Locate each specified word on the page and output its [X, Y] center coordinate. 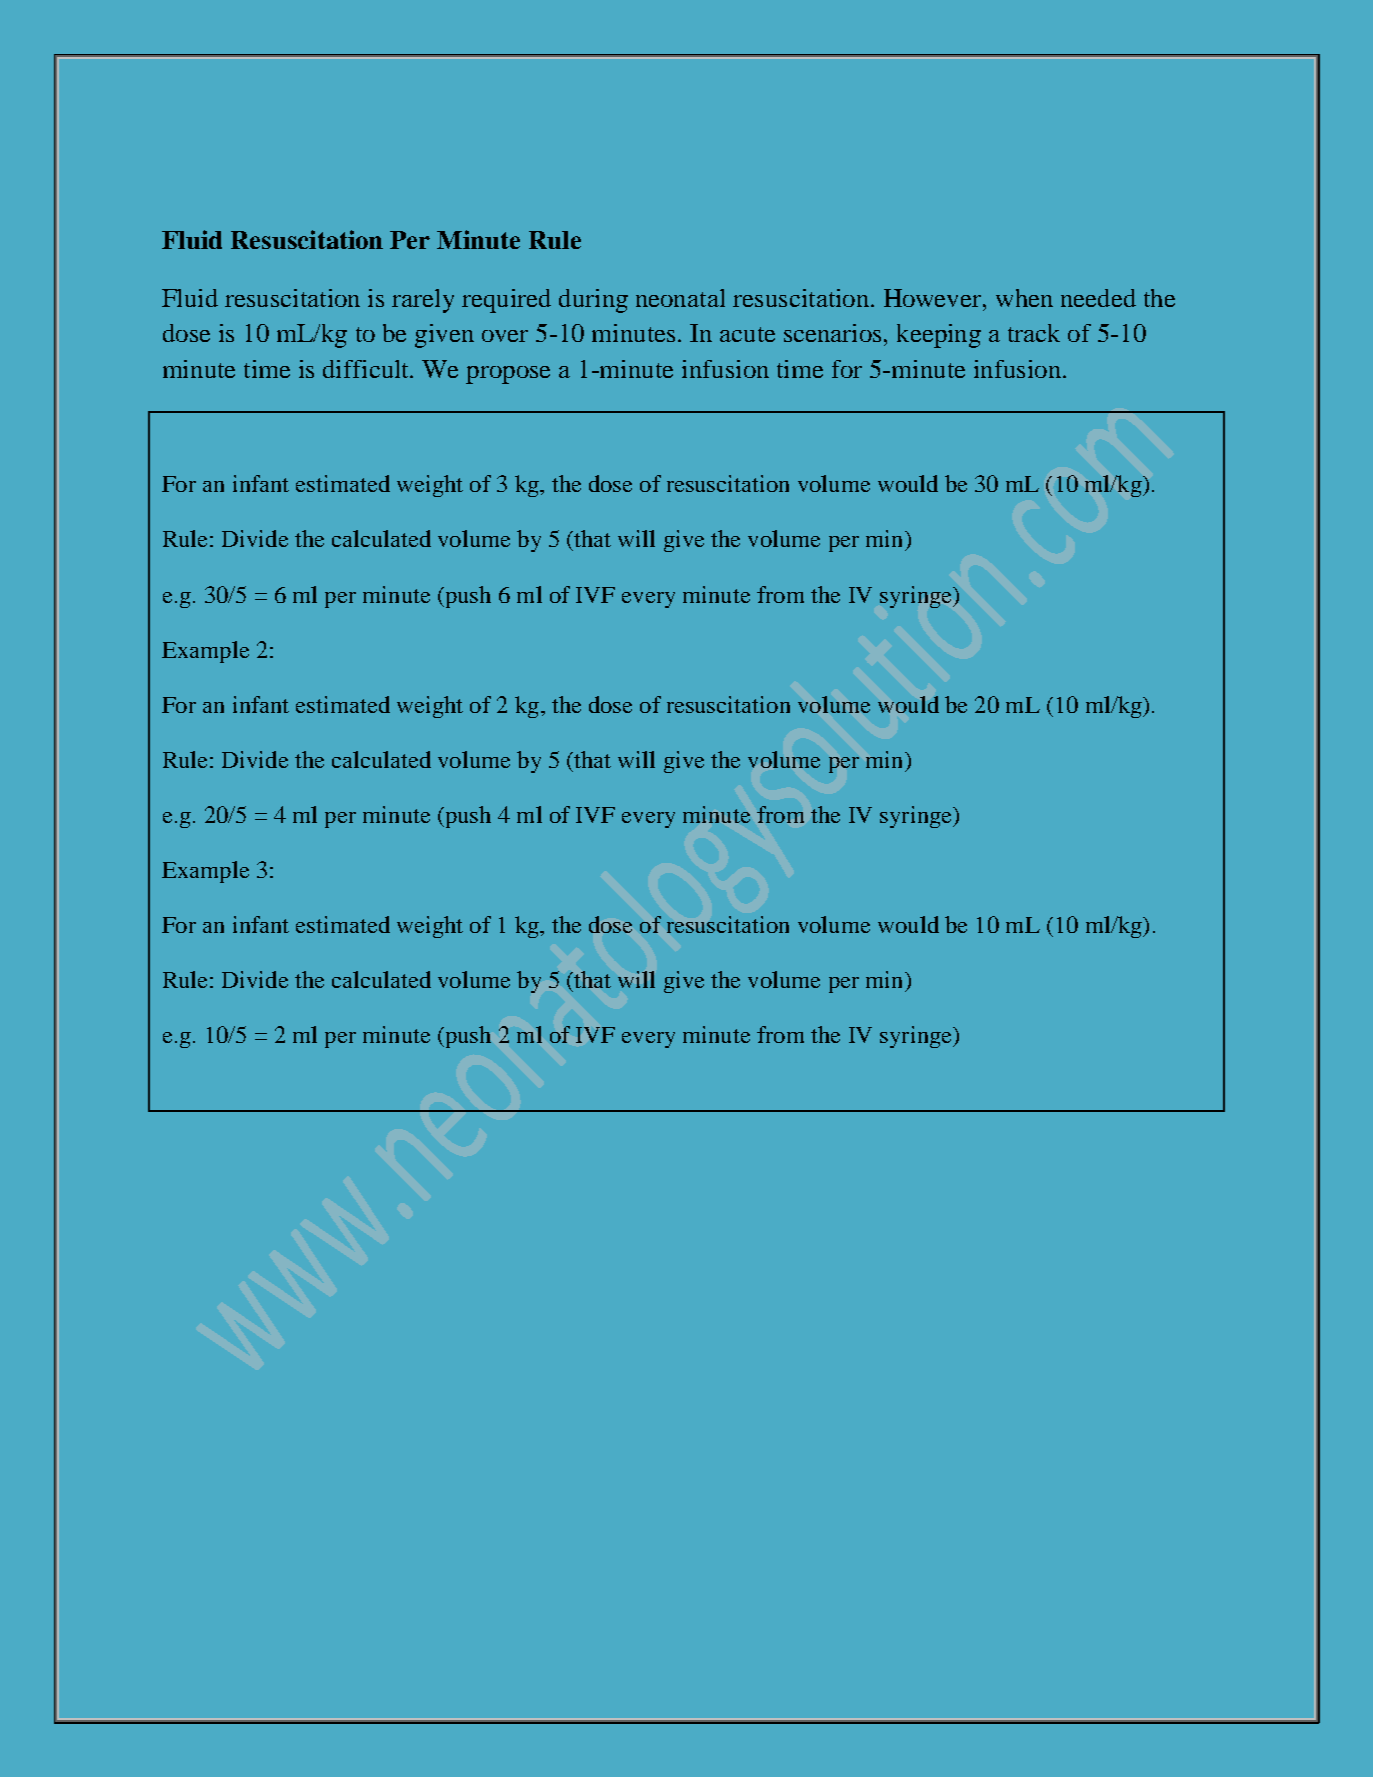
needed [1098, 298]
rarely [423, 301]
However [934, 298]
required [506, 301]
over [505, 336]
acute [747, 334]
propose [508, 375]
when [1024, 298]
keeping [939, 336]
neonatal [680, 298]
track [1034, 333]
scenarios [832, 333]
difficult [367, 369]
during [593, 301]
